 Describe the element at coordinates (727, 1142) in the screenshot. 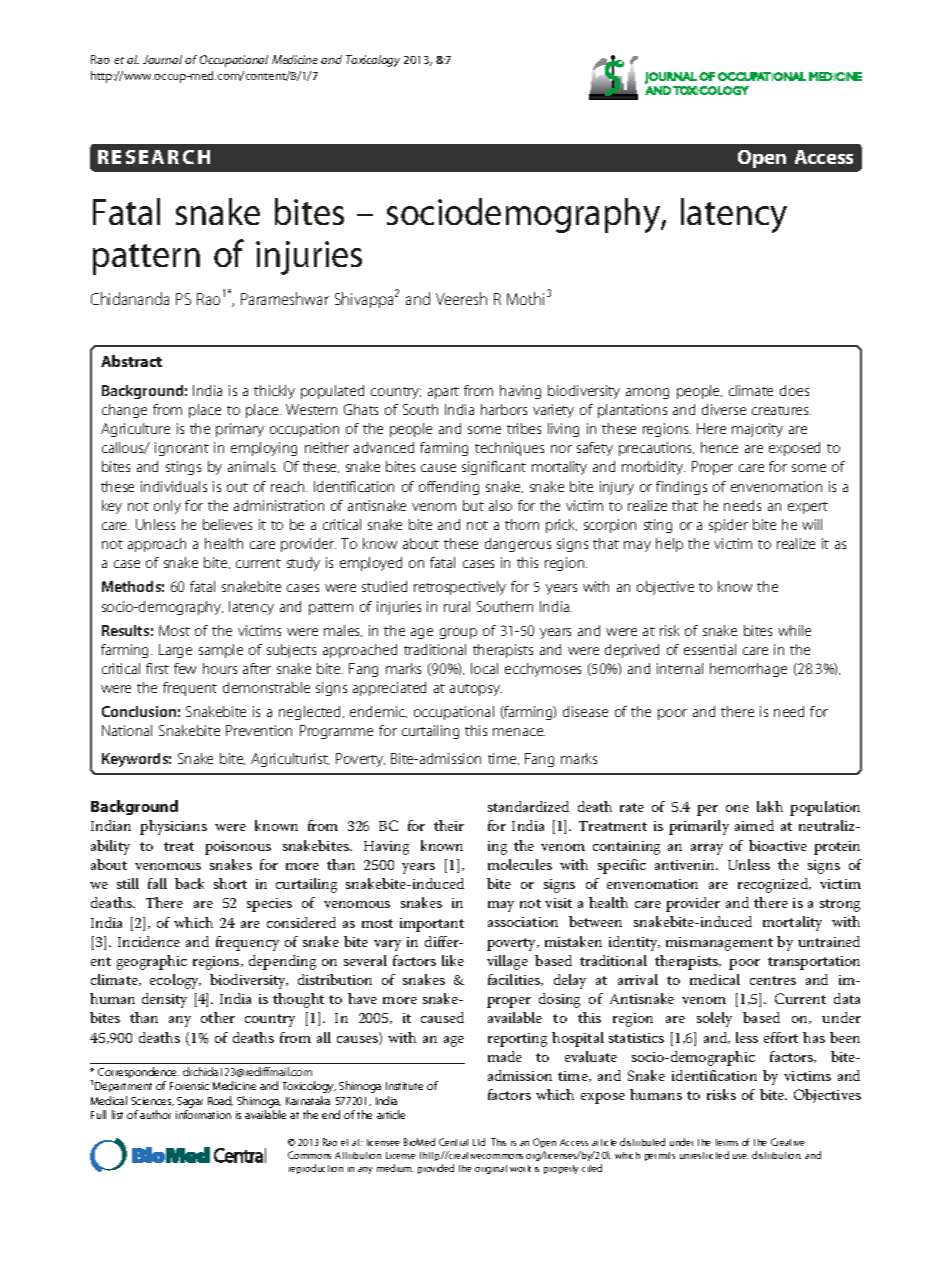

I see `terms` at that location.
